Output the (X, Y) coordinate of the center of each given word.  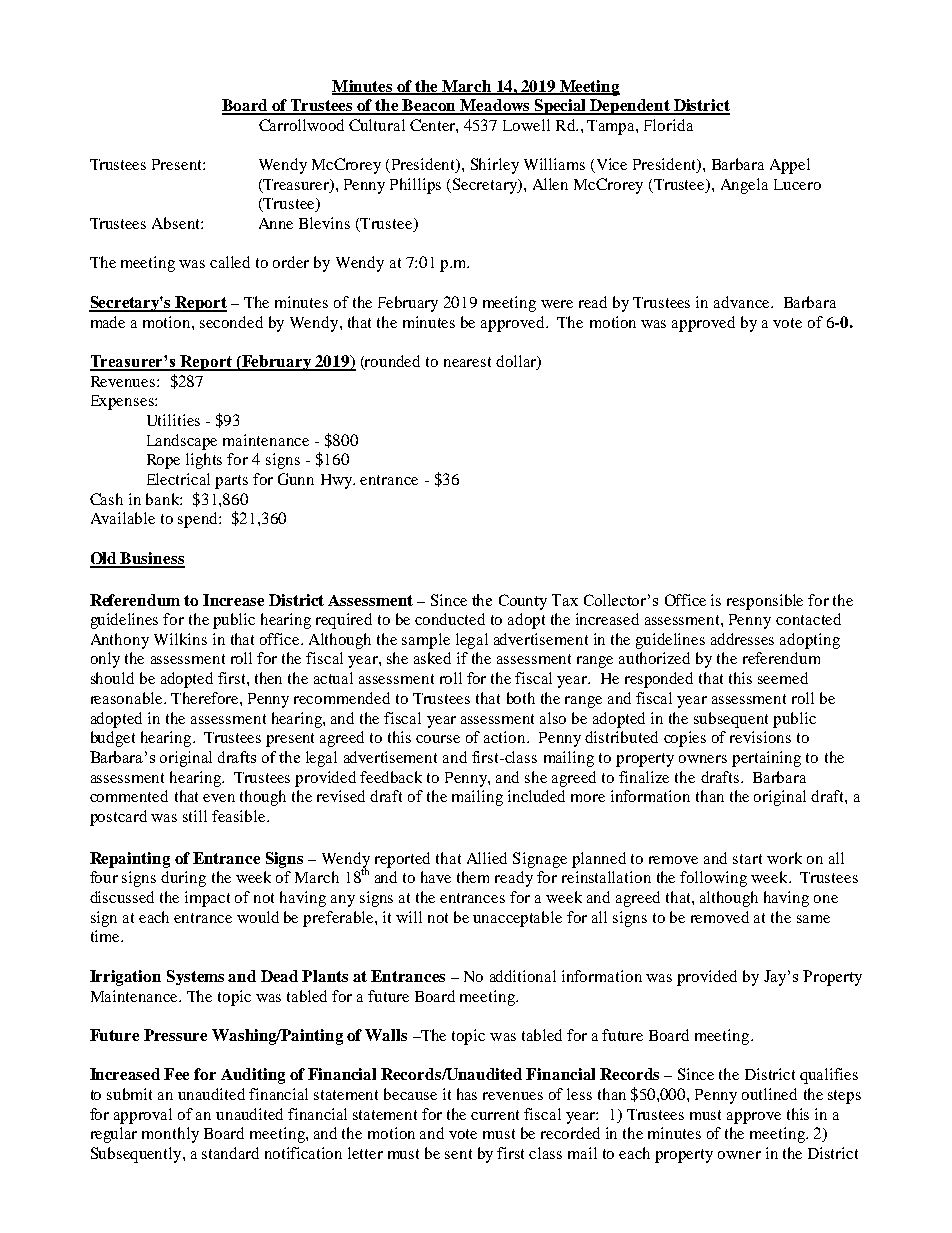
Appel (790, 166)
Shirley (495, 166)
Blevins (324, 223)
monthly (170, 1135)
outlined (769, 1094)
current (495, 1115)
